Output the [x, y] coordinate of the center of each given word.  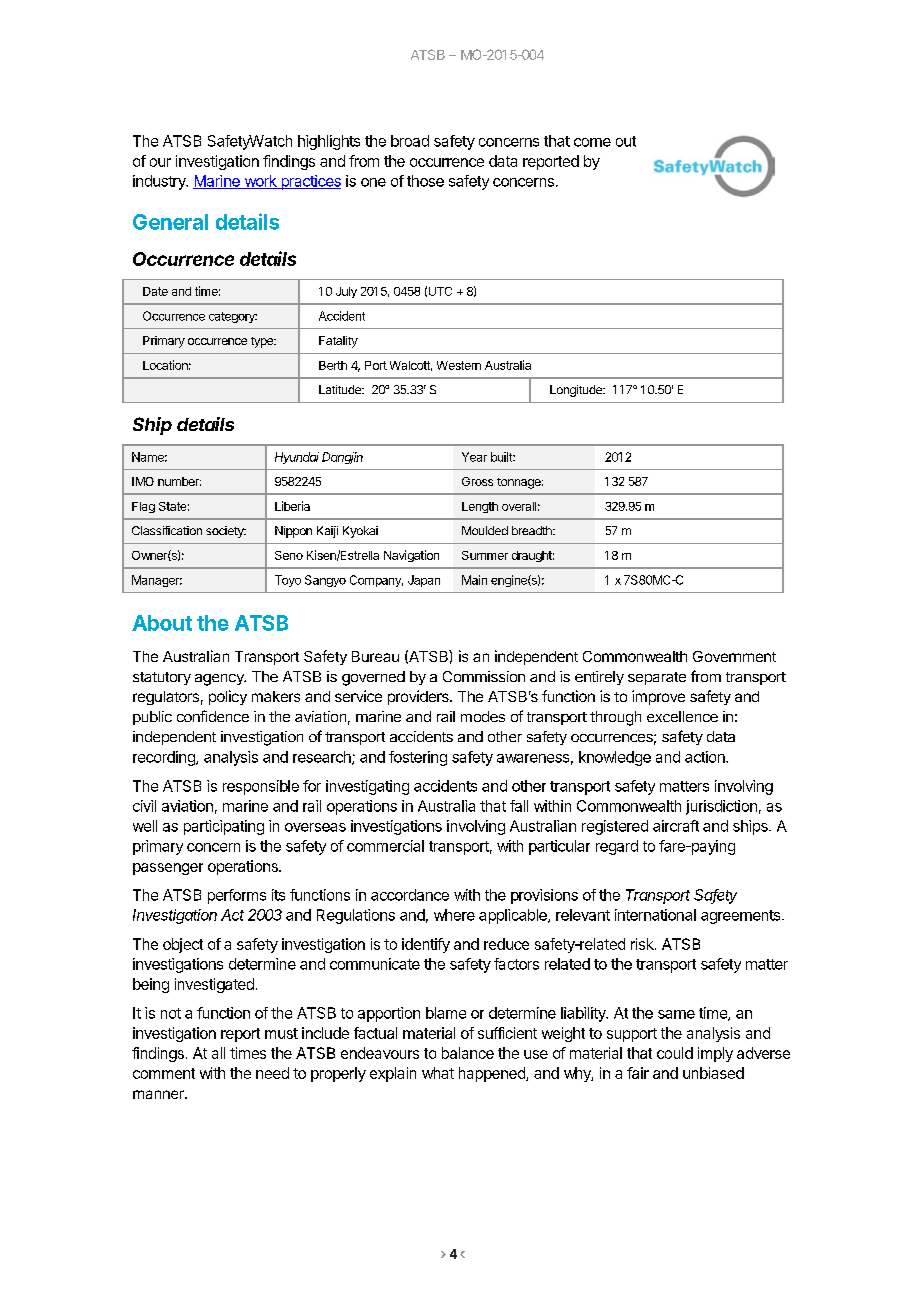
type [263, 342]
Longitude [577, 391]
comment [164, 1073]
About [162, 623]
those [425, 181]
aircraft [676, 826]
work [260, 182]
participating [224, 827]
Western [459, 365]
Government [734, 656]
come [592, 142]
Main [474, 580]
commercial [385, 846]
